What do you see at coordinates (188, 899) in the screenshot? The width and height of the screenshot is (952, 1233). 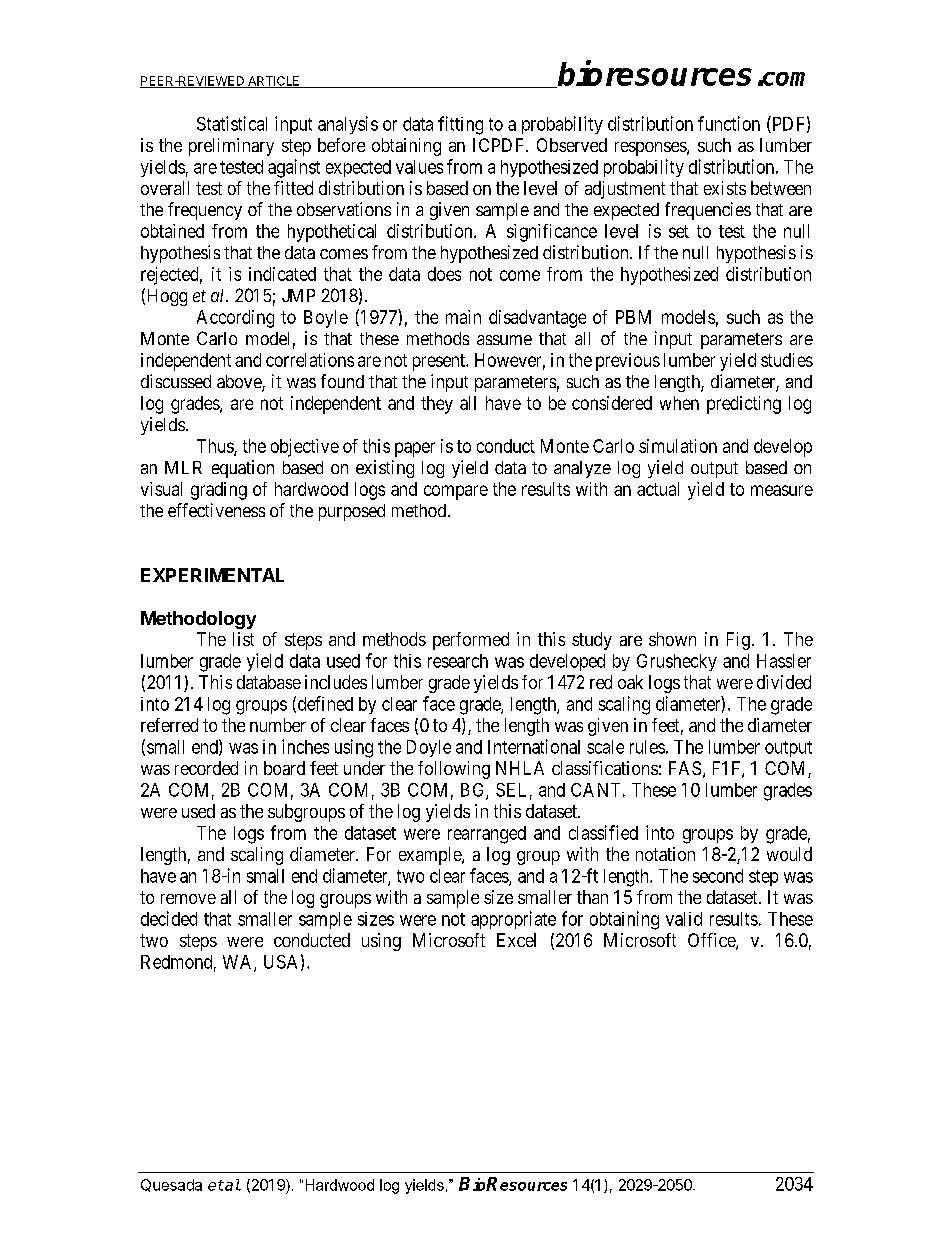 I see `remove` at bounding box center [188, 899].
